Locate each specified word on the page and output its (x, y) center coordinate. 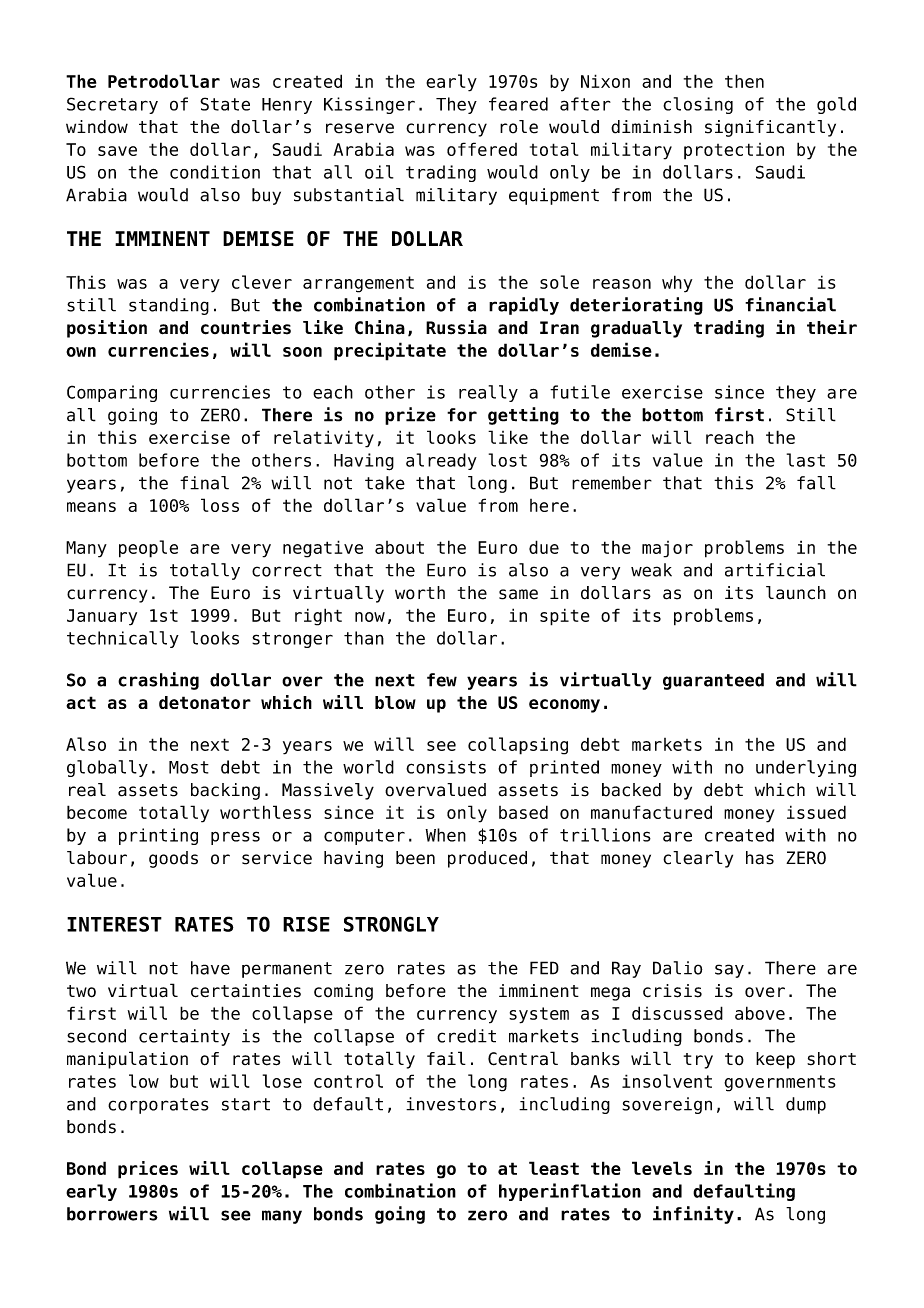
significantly (770, 128)
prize (410, 416)
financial (790, 304)
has (760, 858)
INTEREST (114, 924)
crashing (158, 681)
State (225, 104)
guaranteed (713, 681)
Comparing (112, 393)
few (442, 680)
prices (148, 1170)
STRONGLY (391, 924)
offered (482, 149)
